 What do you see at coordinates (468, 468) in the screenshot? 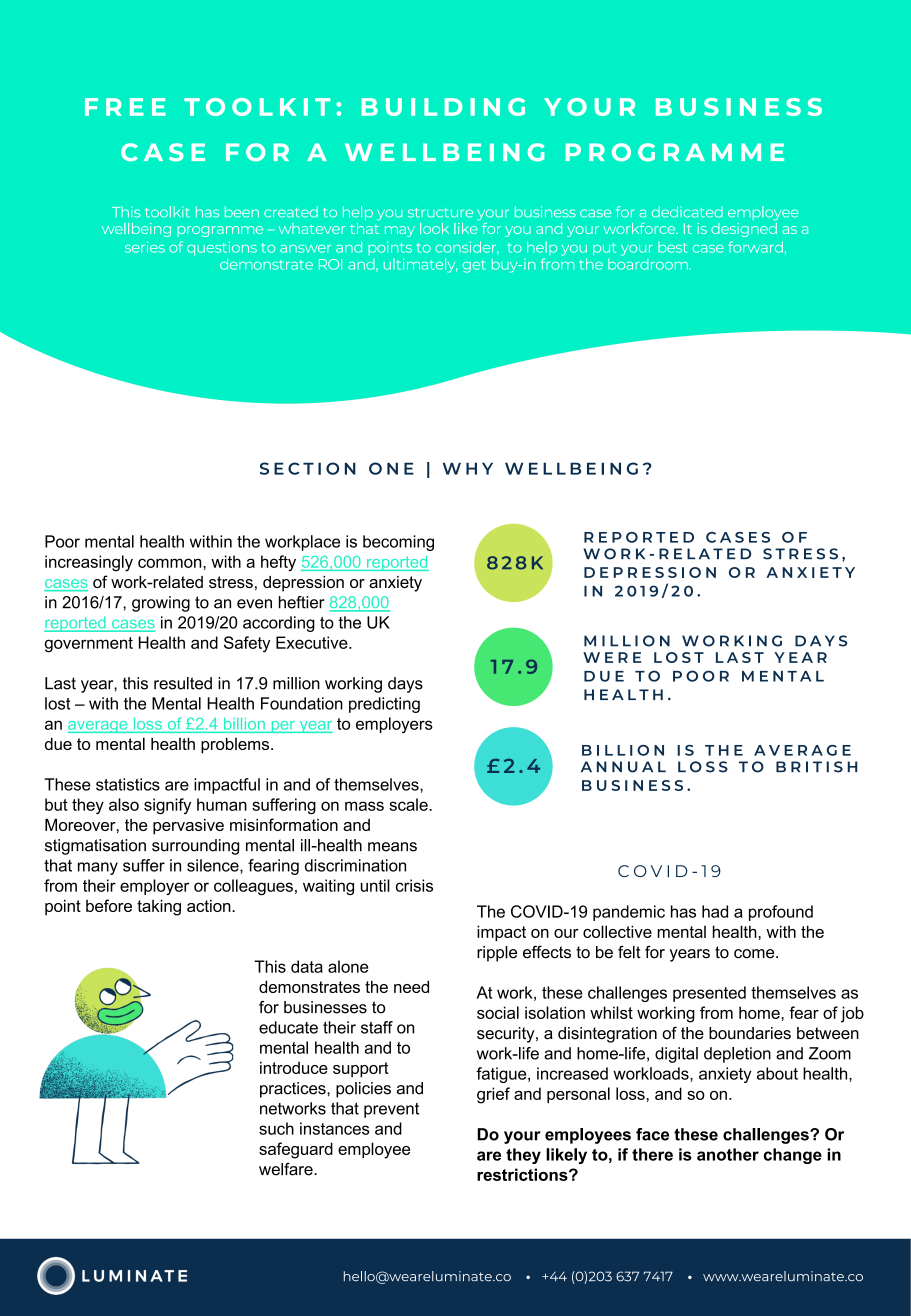
I see `WHY` at bounding box center [468, 468].
